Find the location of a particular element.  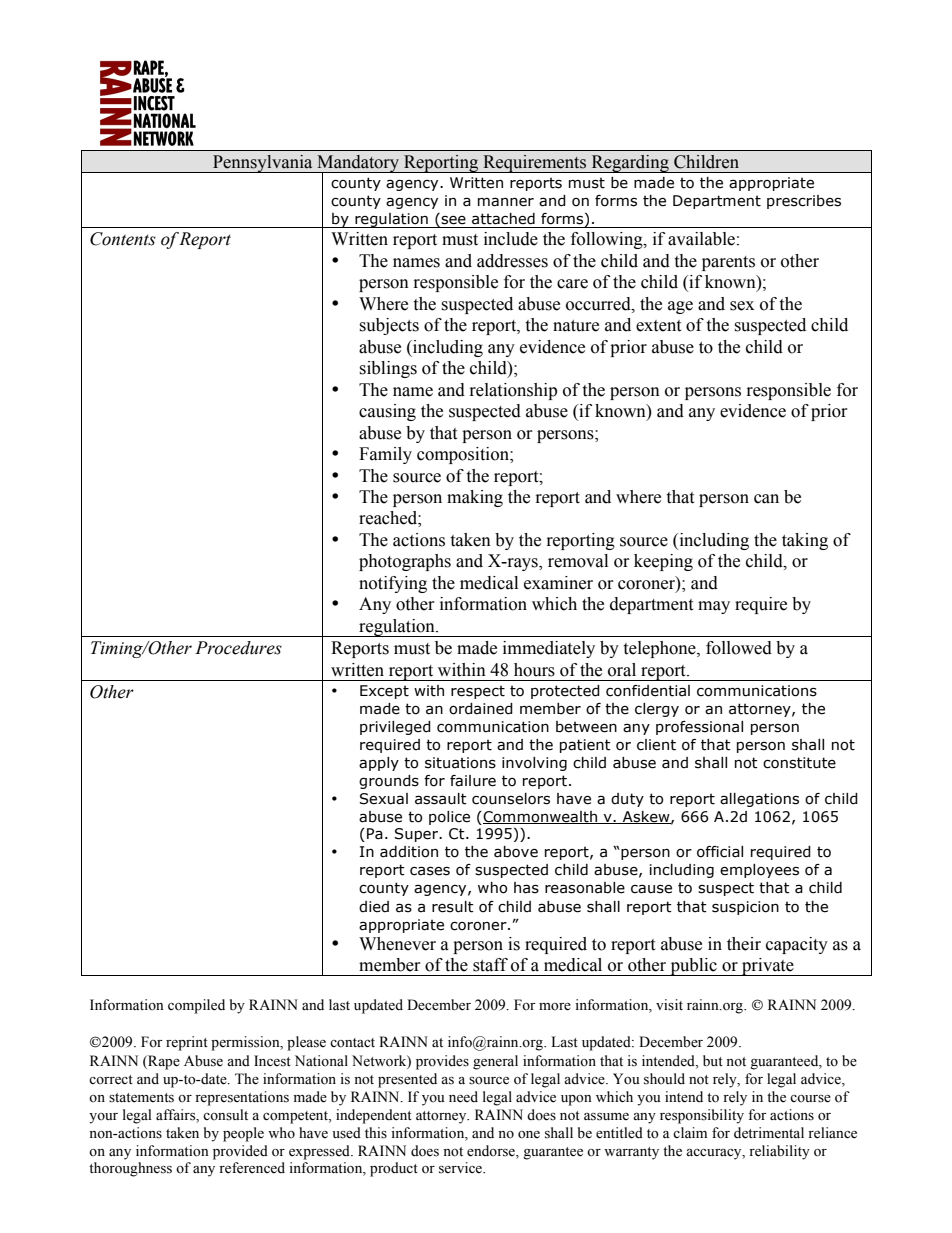

endorse is located at coordinates (492, 1151).
